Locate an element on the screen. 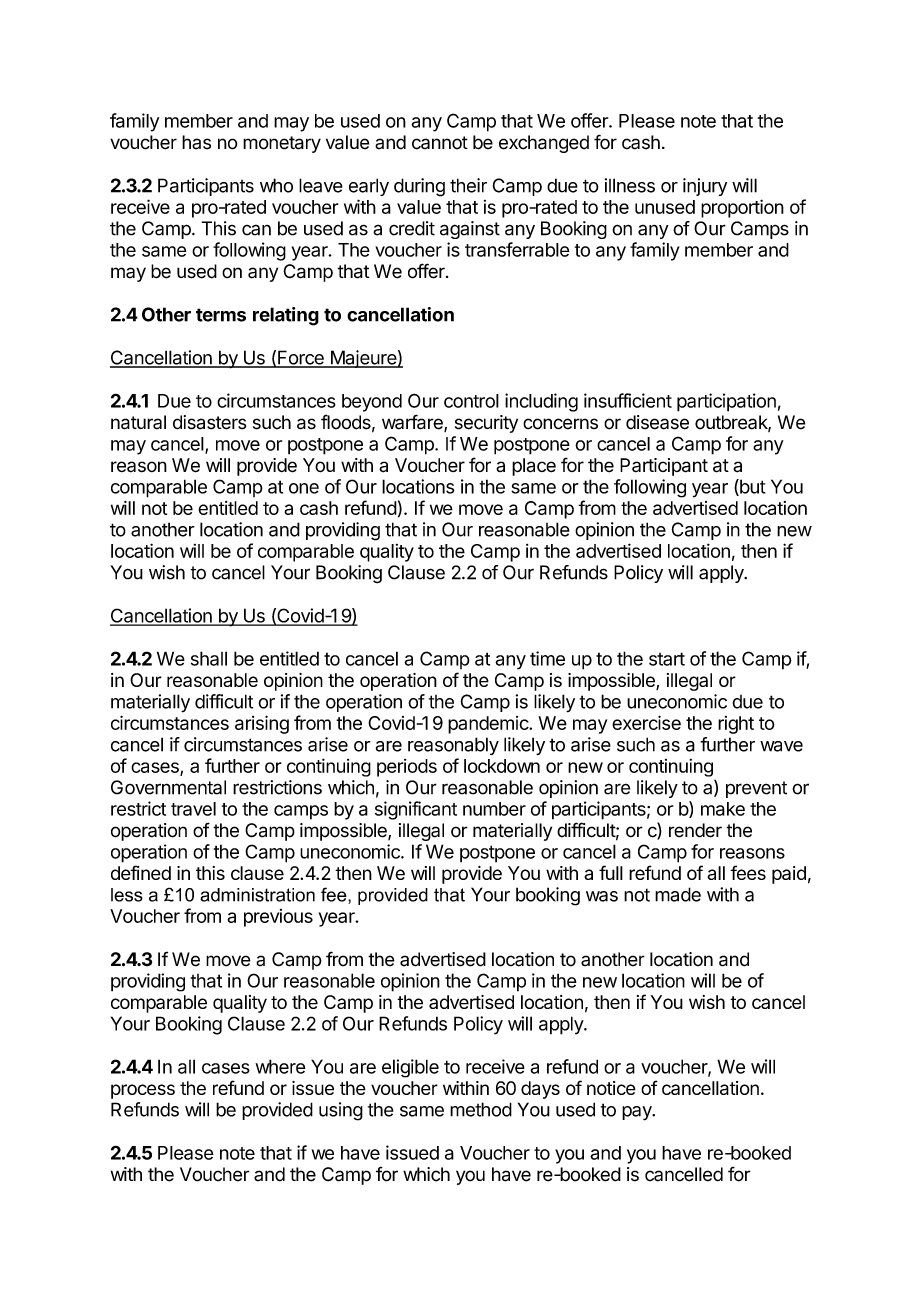 The image size is (924, 1308). lockdown is located at coordinates (502, 766).
